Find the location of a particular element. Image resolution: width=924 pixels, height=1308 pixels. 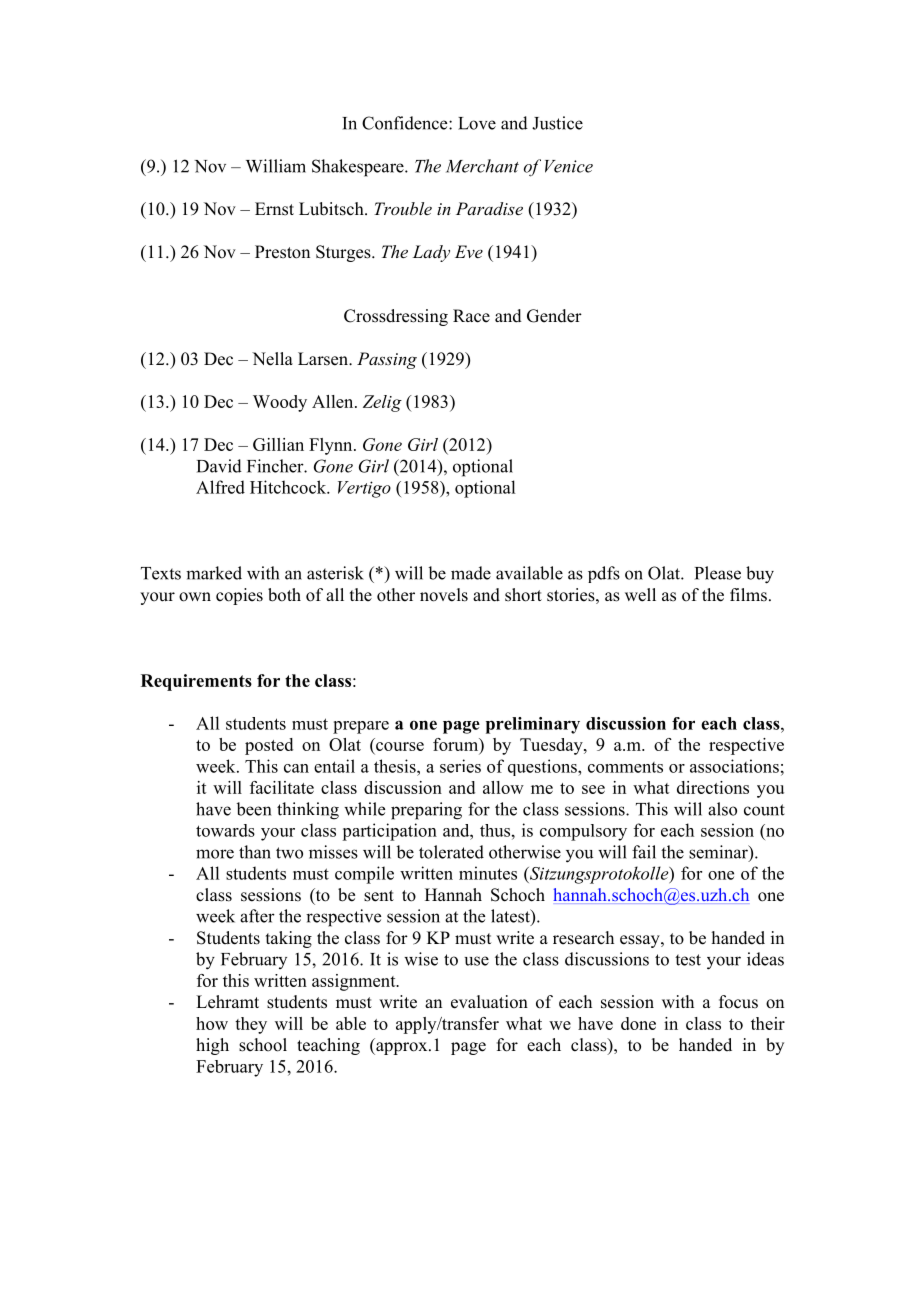

David is located at coordinates (219, 466).
